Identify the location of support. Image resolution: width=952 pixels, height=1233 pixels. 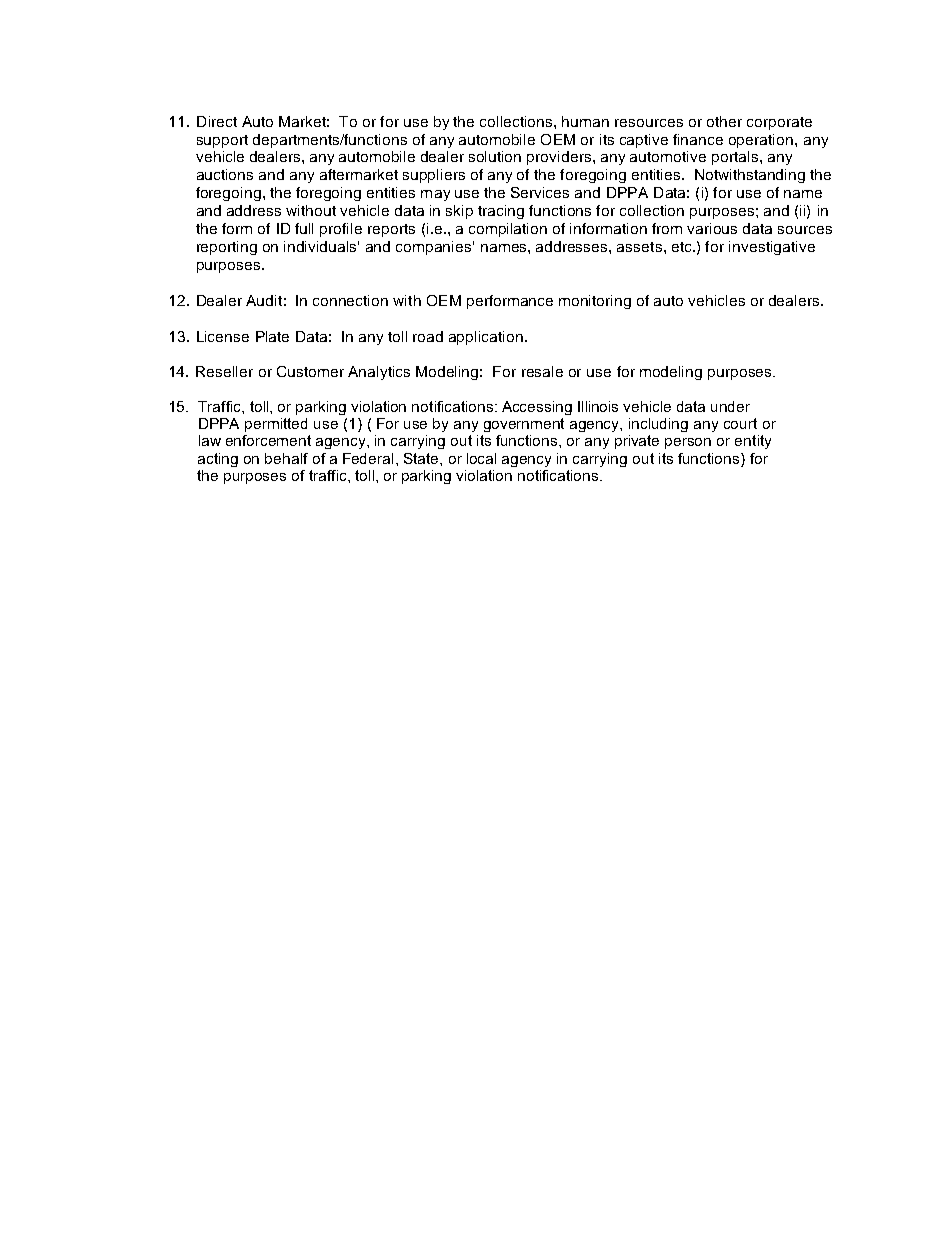
(222, 141).
